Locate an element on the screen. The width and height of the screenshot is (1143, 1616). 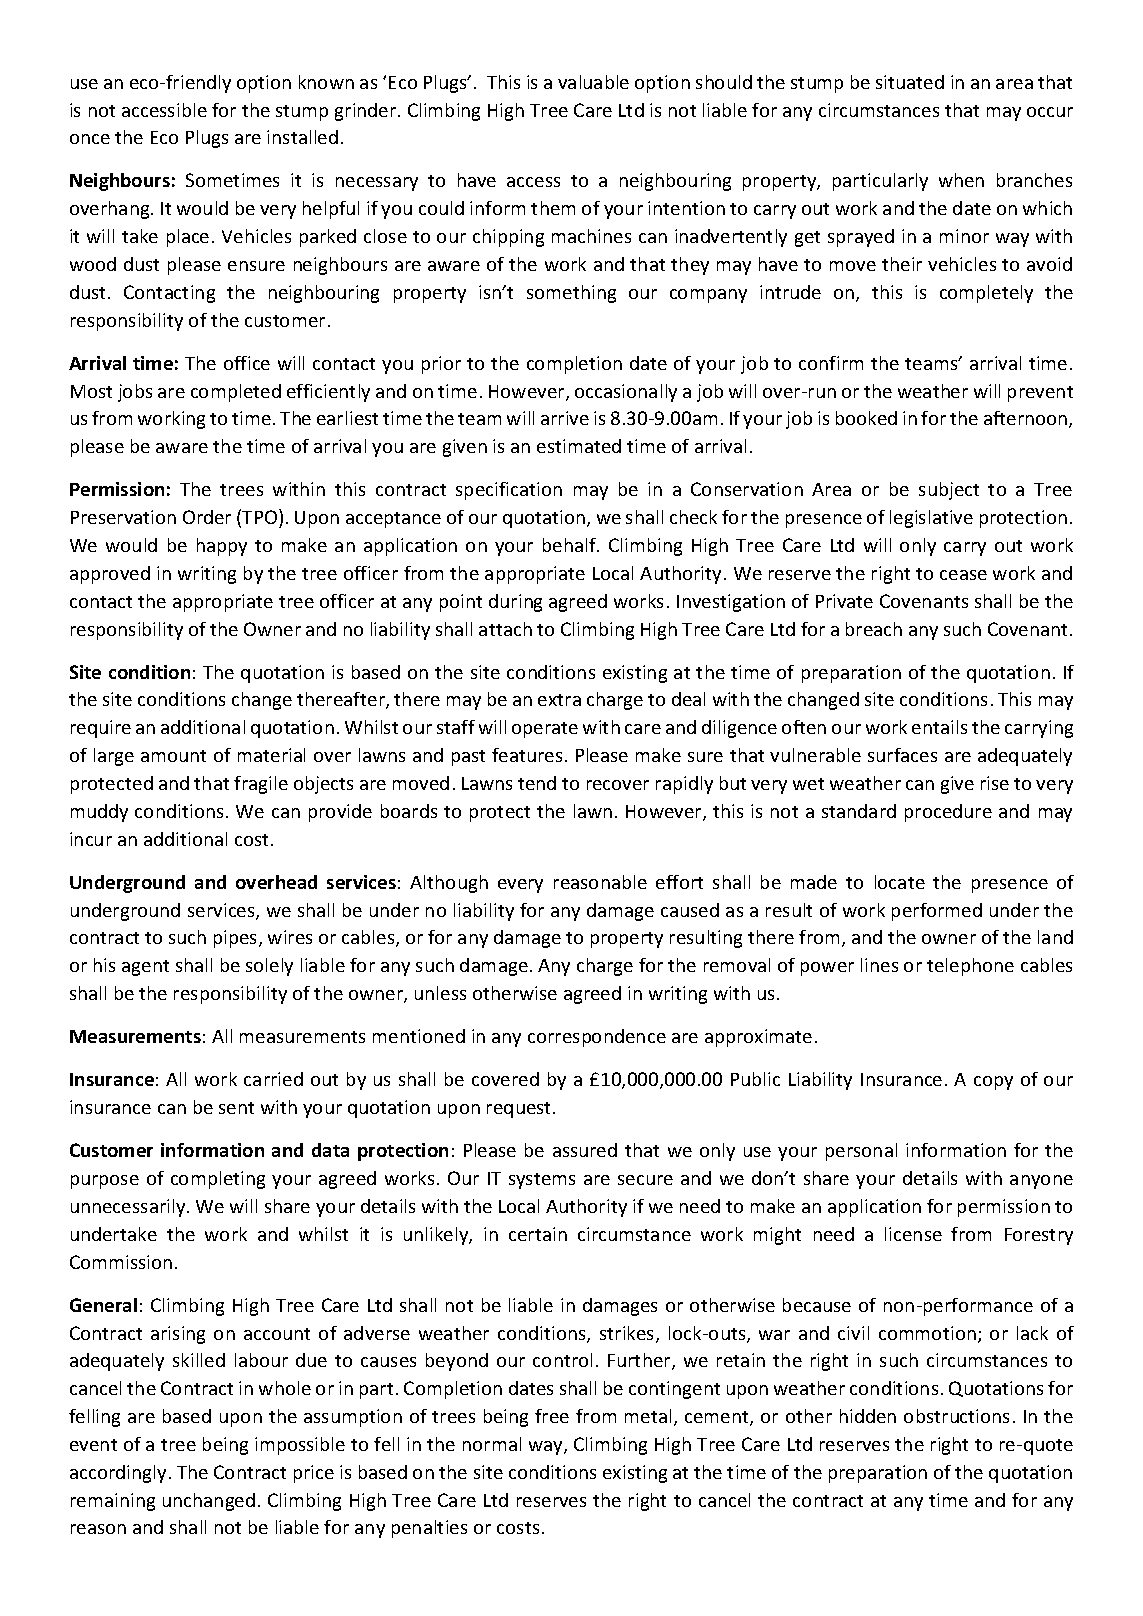
happy is located at coordinates (222, 547).
